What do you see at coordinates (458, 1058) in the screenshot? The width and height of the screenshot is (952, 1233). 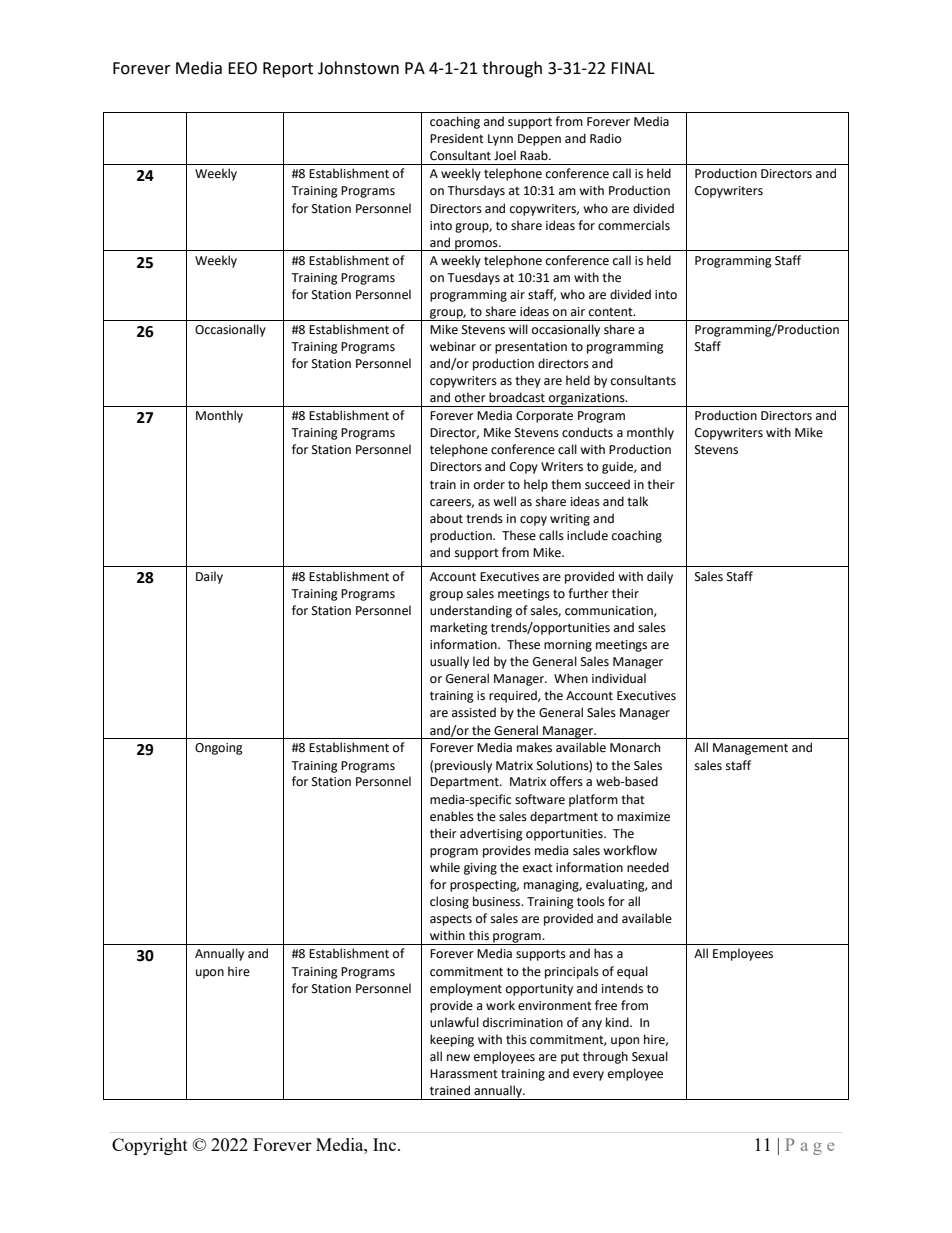 I see `new` at bounding box center [458, 1058].
